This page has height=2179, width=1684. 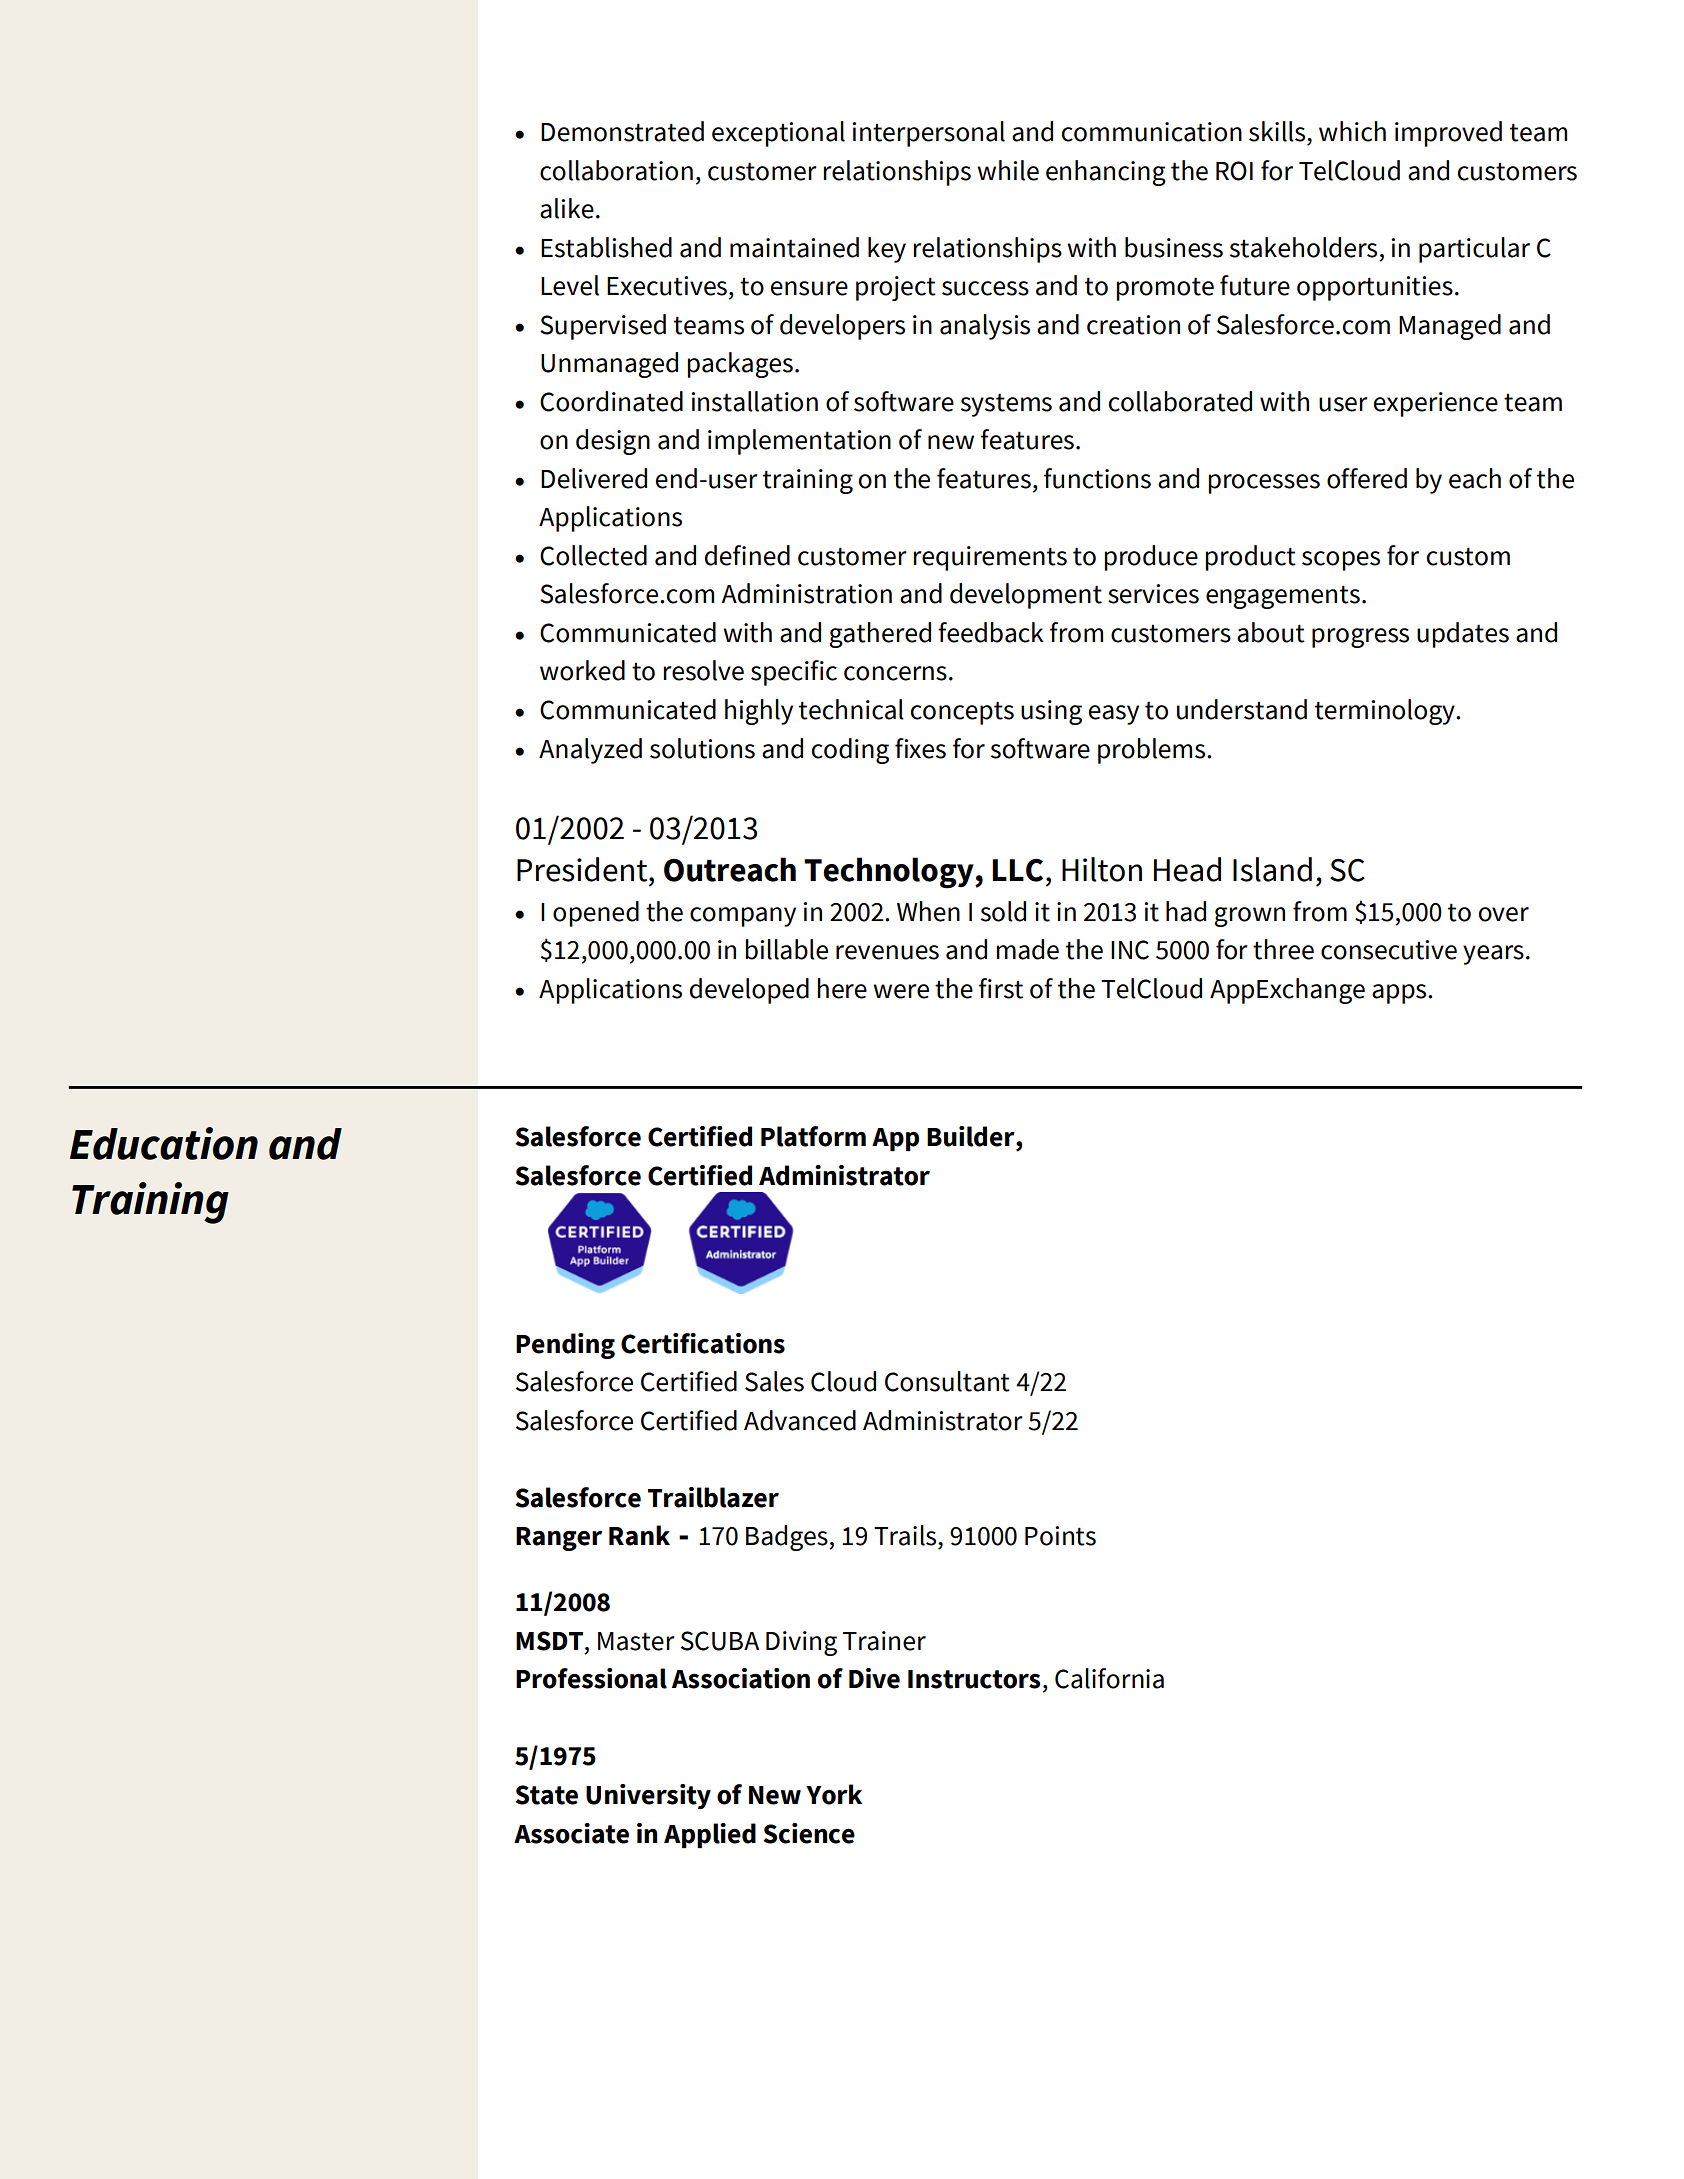 What do you see at coordinates (1060, 1536) in the page?
I see `Points` at bounding box center [1060, 1536].
